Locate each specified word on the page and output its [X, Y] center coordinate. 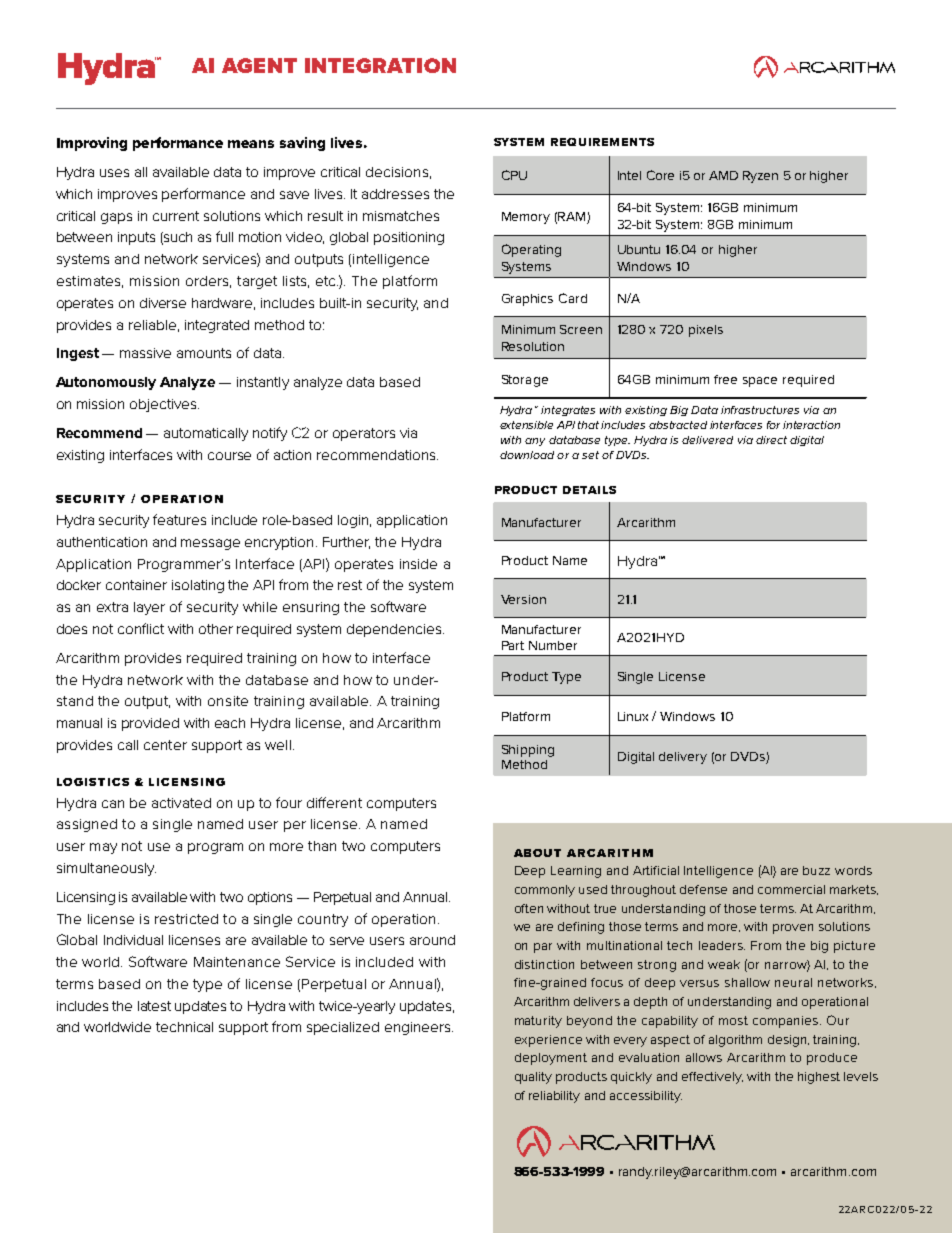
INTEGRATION [380, 65]
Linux [633, 716]
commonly [545, 891]
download [527, 455]
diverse [163, 303]
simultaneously [106, 869]
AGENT [259, 65]
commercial [791, 889]
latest [154, 1006]
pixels [706, 331]
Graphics [527, 300]
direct [771, 440]
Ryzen [760, 177]
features [179, 519]
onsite [228, 701]
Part [513, 645]
